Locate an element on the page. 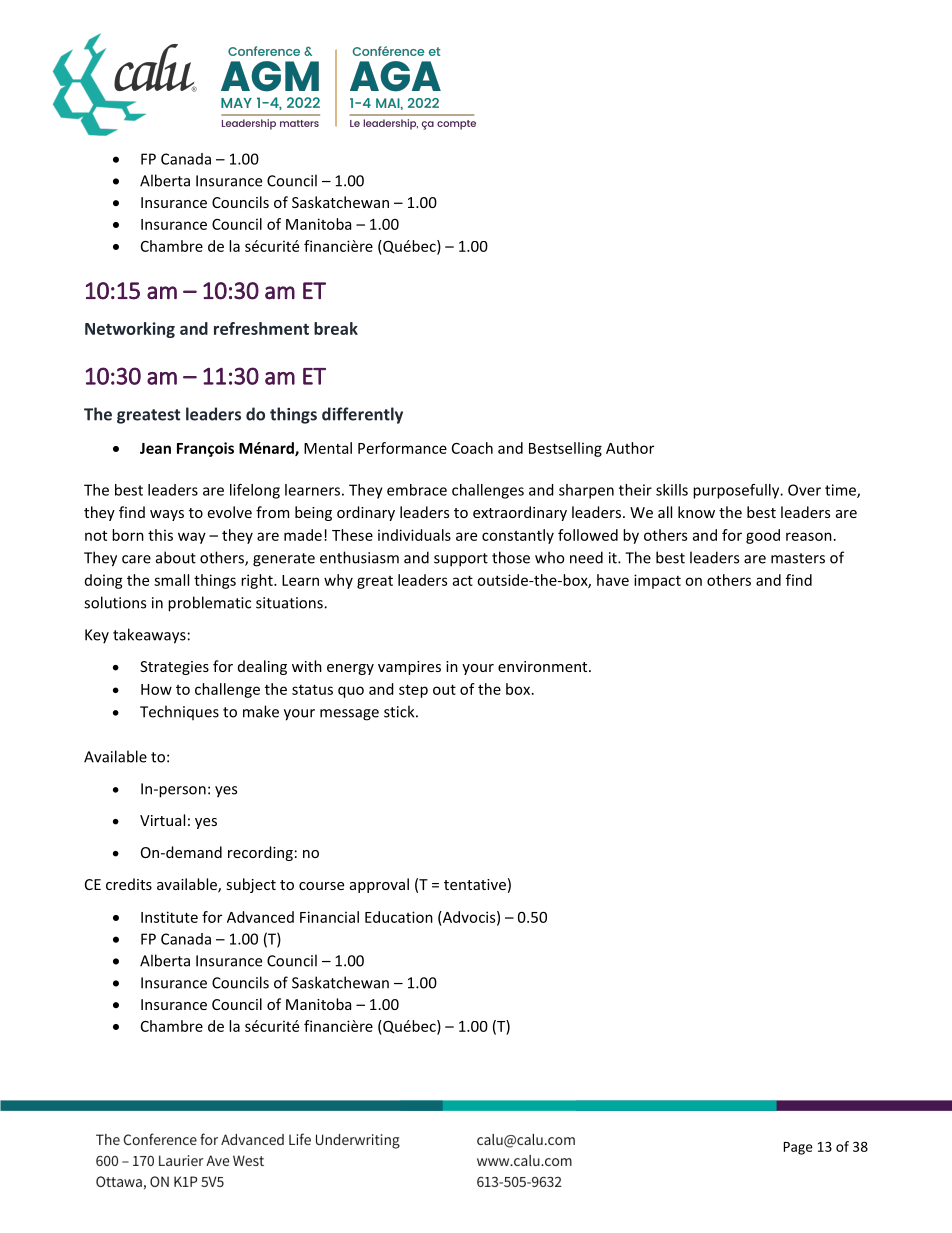 This page has width=952, height=1233. support is located at coordinates (461, 560).
